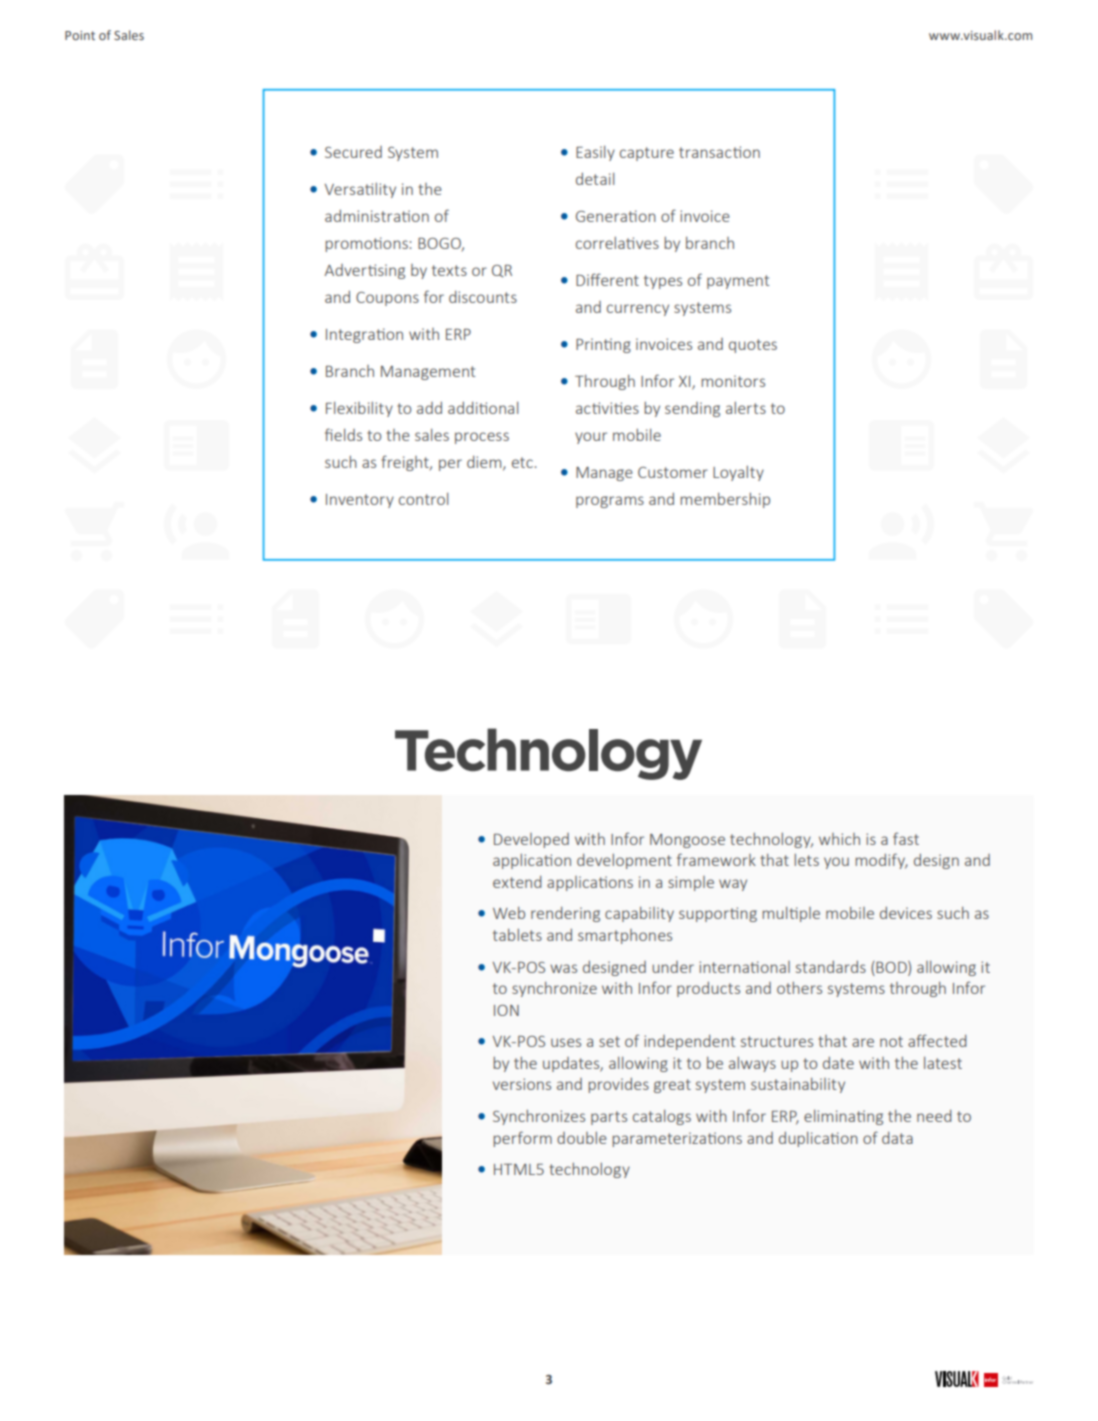  What do you see at coordinates (522, 1084) in the screenshot?
I see `versions` at bounding box center [522, 1084].
